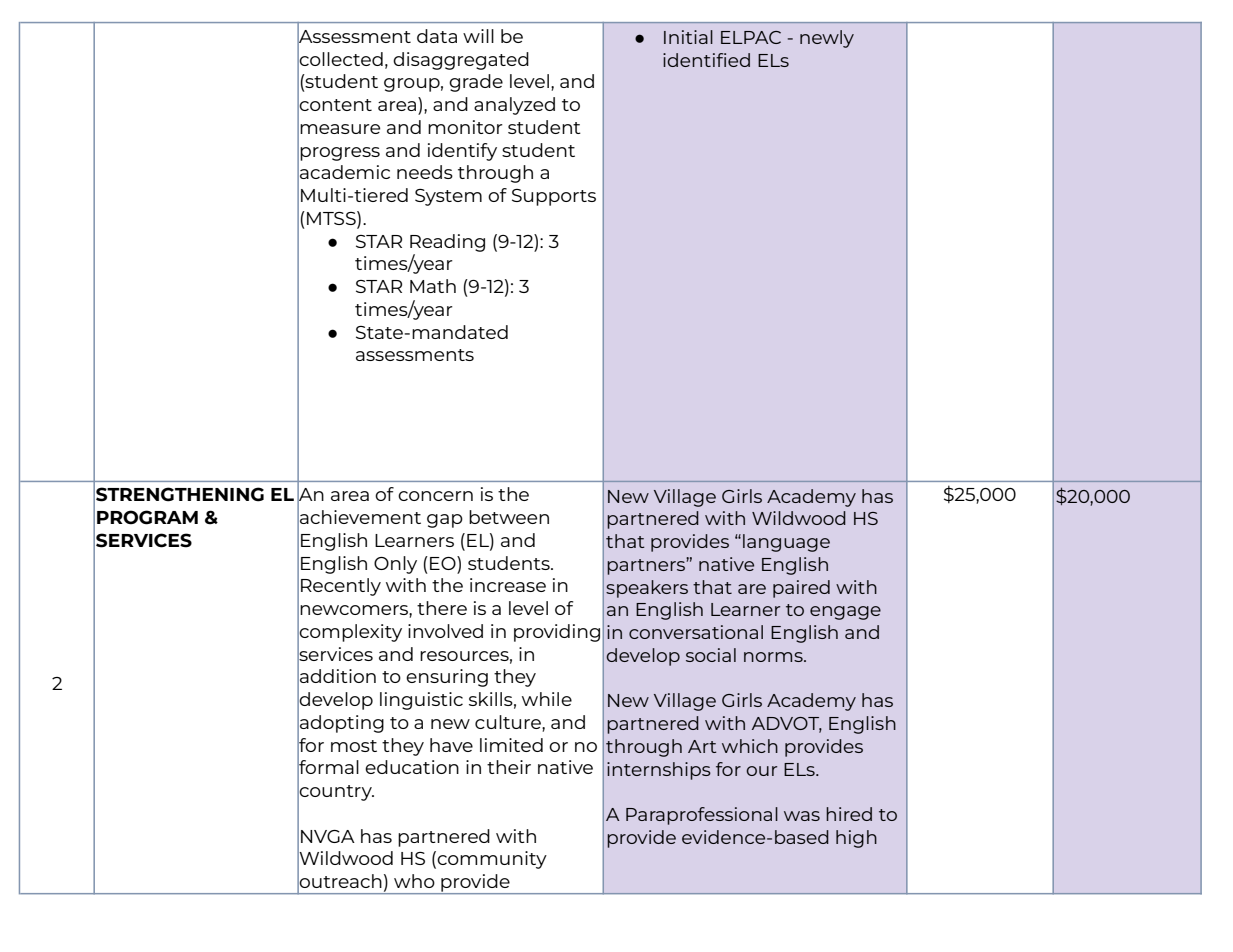  What do you see at coordinates (435, 496) in the screenshot?
I see `concern` at bounding box center [435, 496].
